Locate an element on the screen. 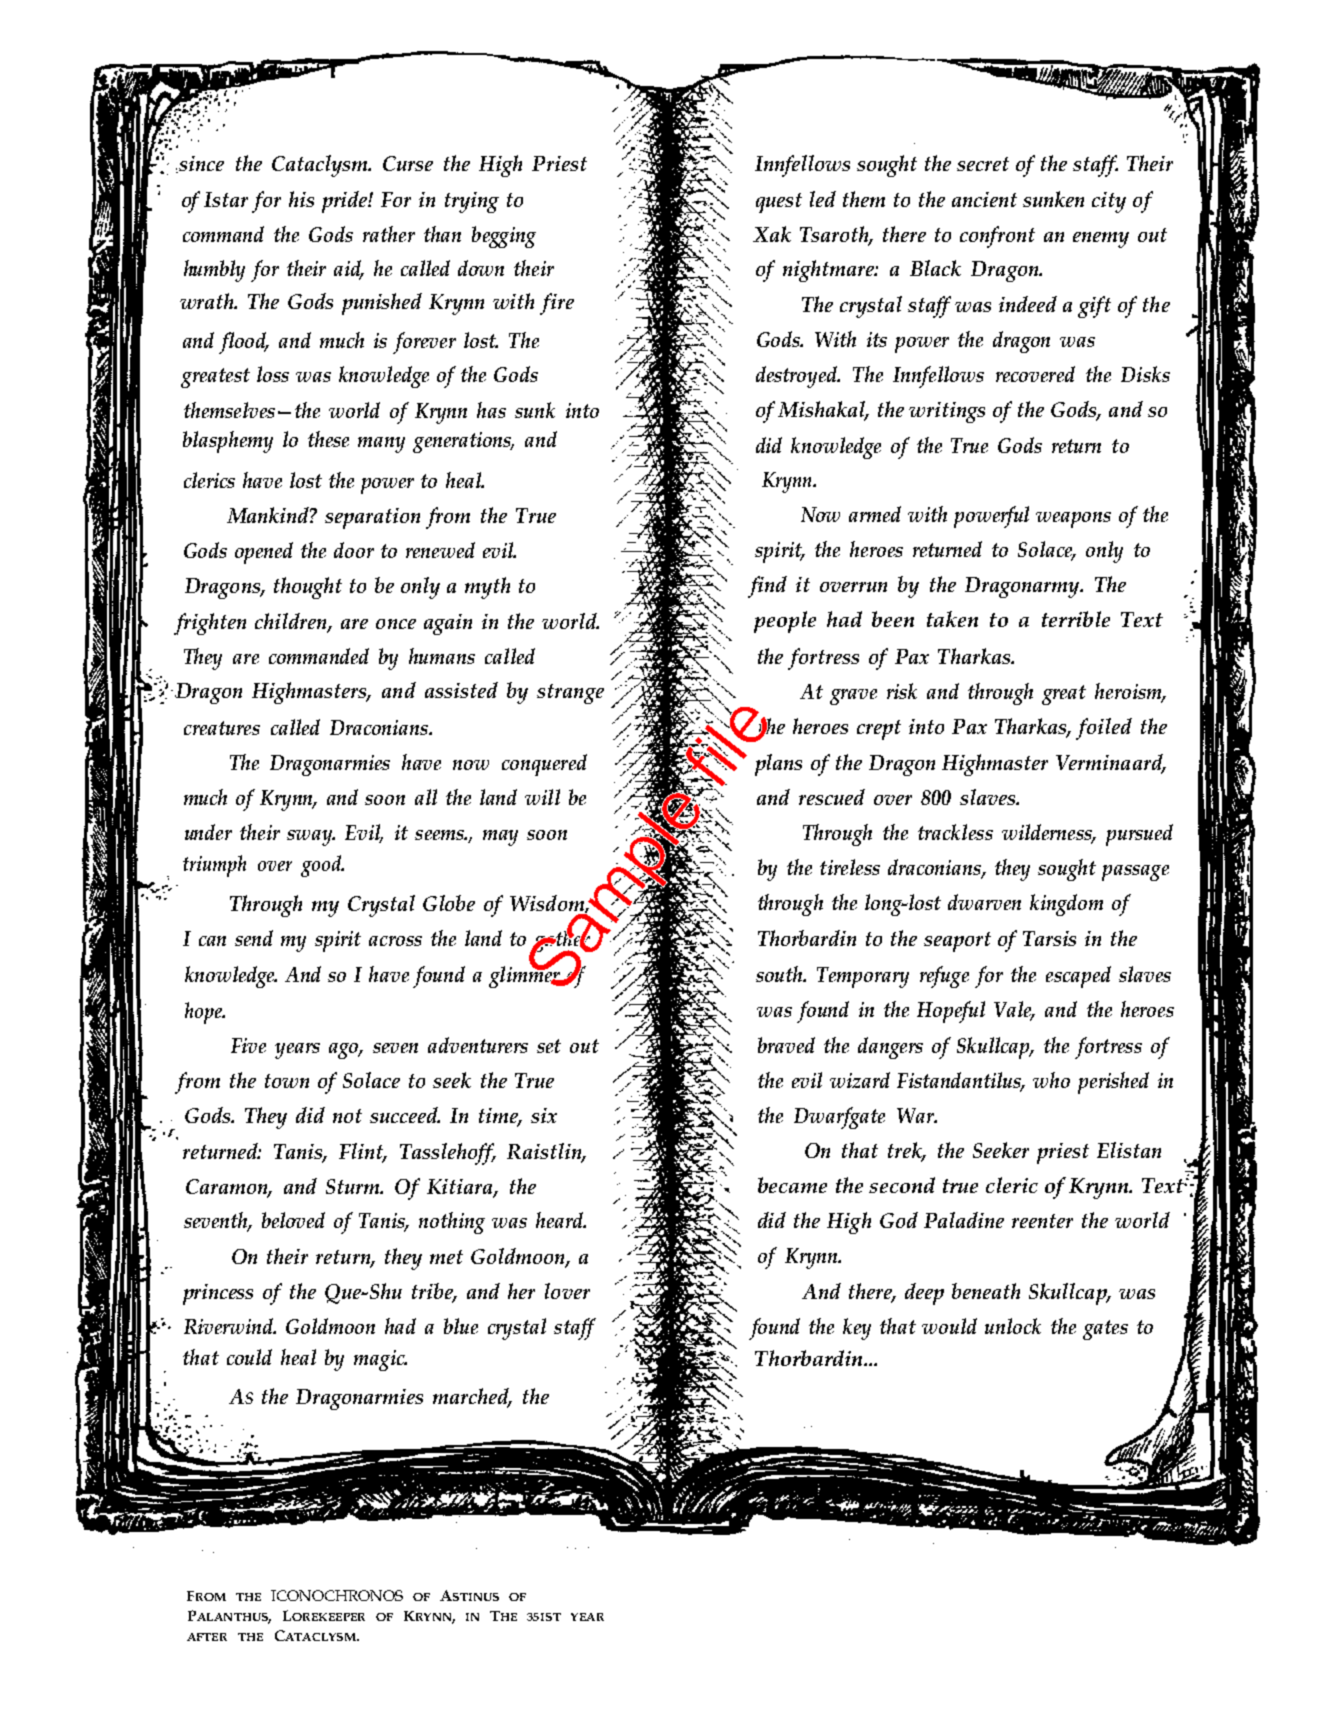 Image resolution: width=1335 pixels, height=1716 pixels. his is located at coordinates (301, 199).
